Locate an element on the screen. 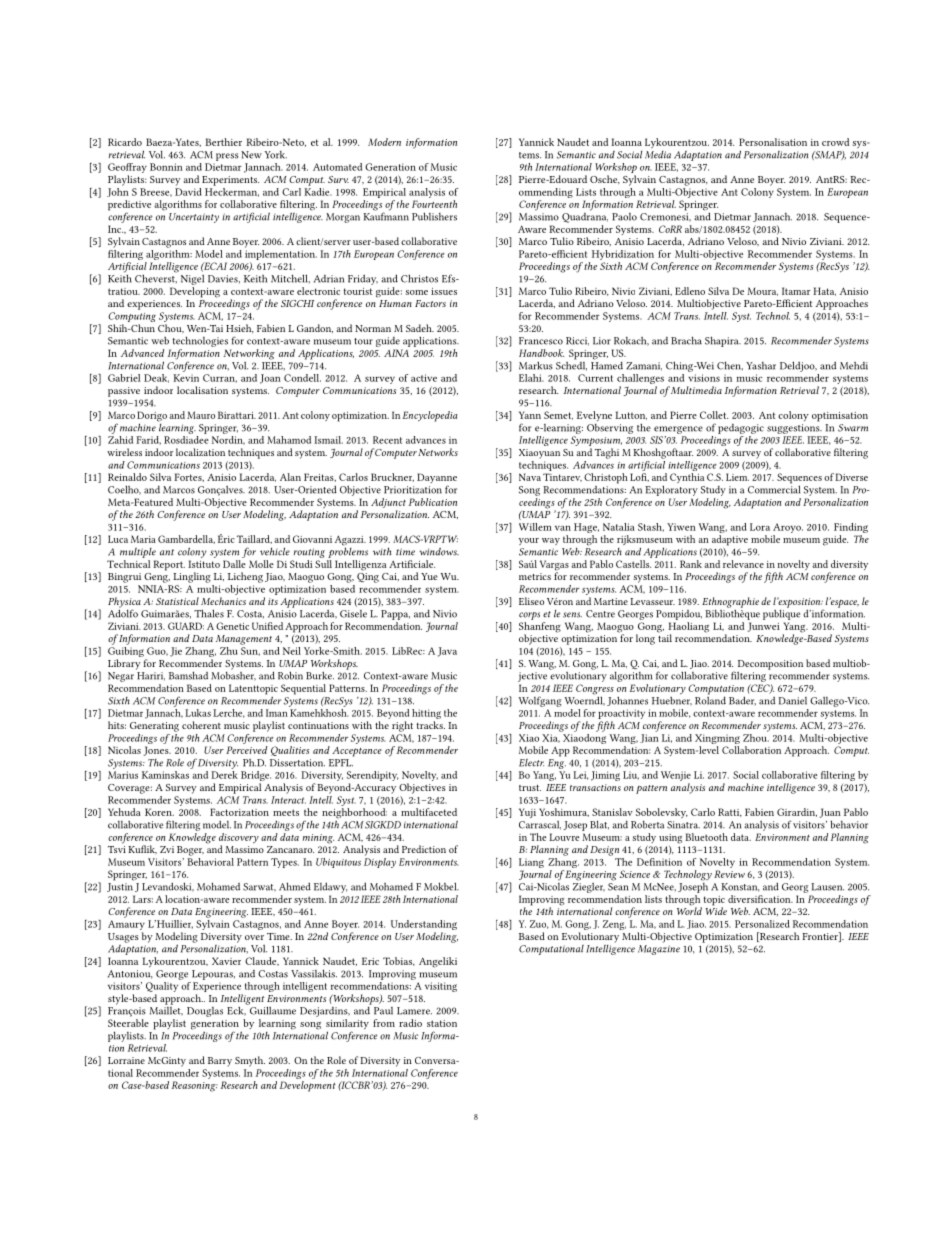 The height and width of the screenshot is (1233, 952). Fourteenth is located at coordinates (434, 204).
